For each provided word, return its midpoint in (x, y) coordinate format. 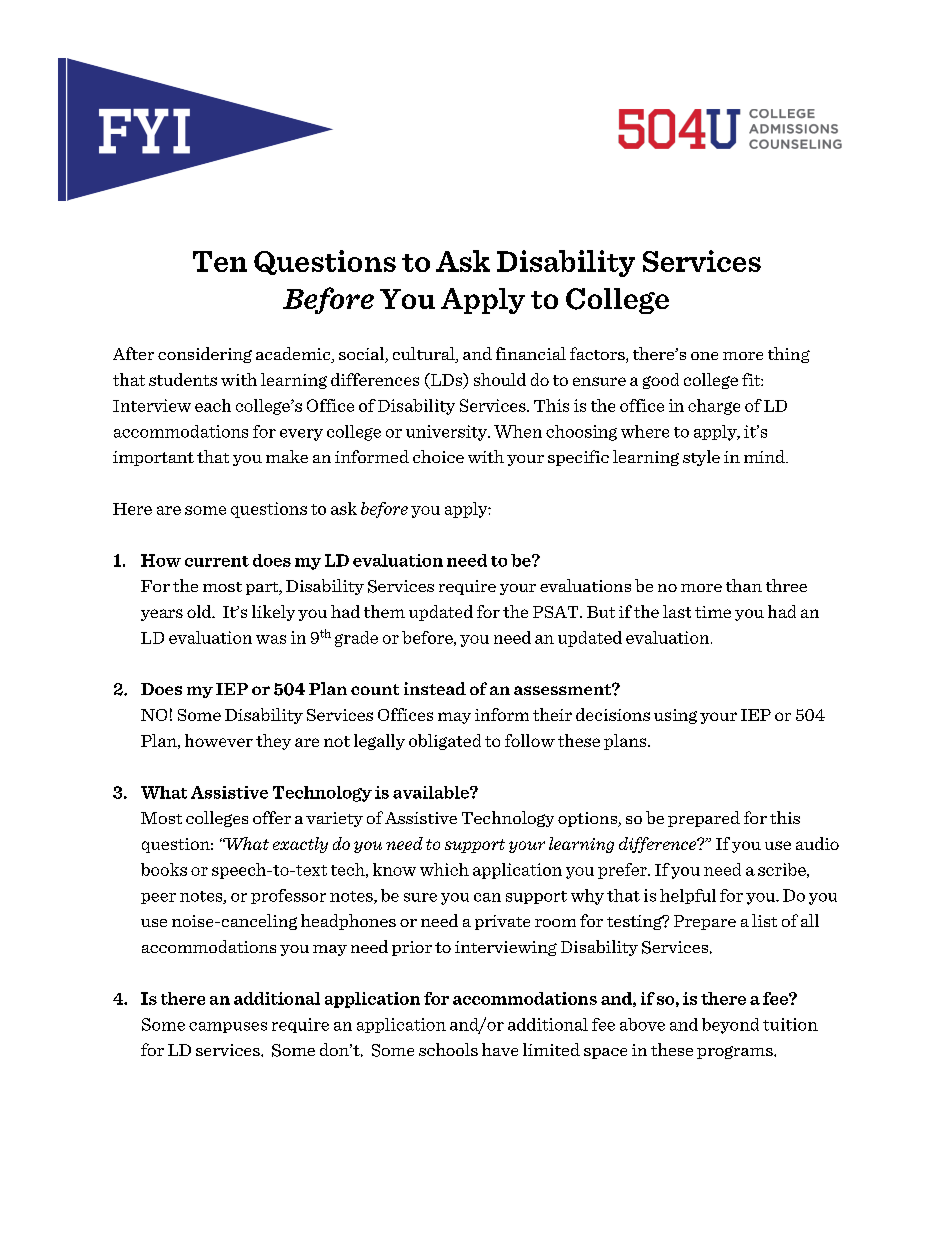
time (713, 612)
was (271, 639)
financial (531, 353)
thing (789, 355)
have (500, 1049)
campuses (228, 1027)
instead (435, 688)
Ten (220, 261)
